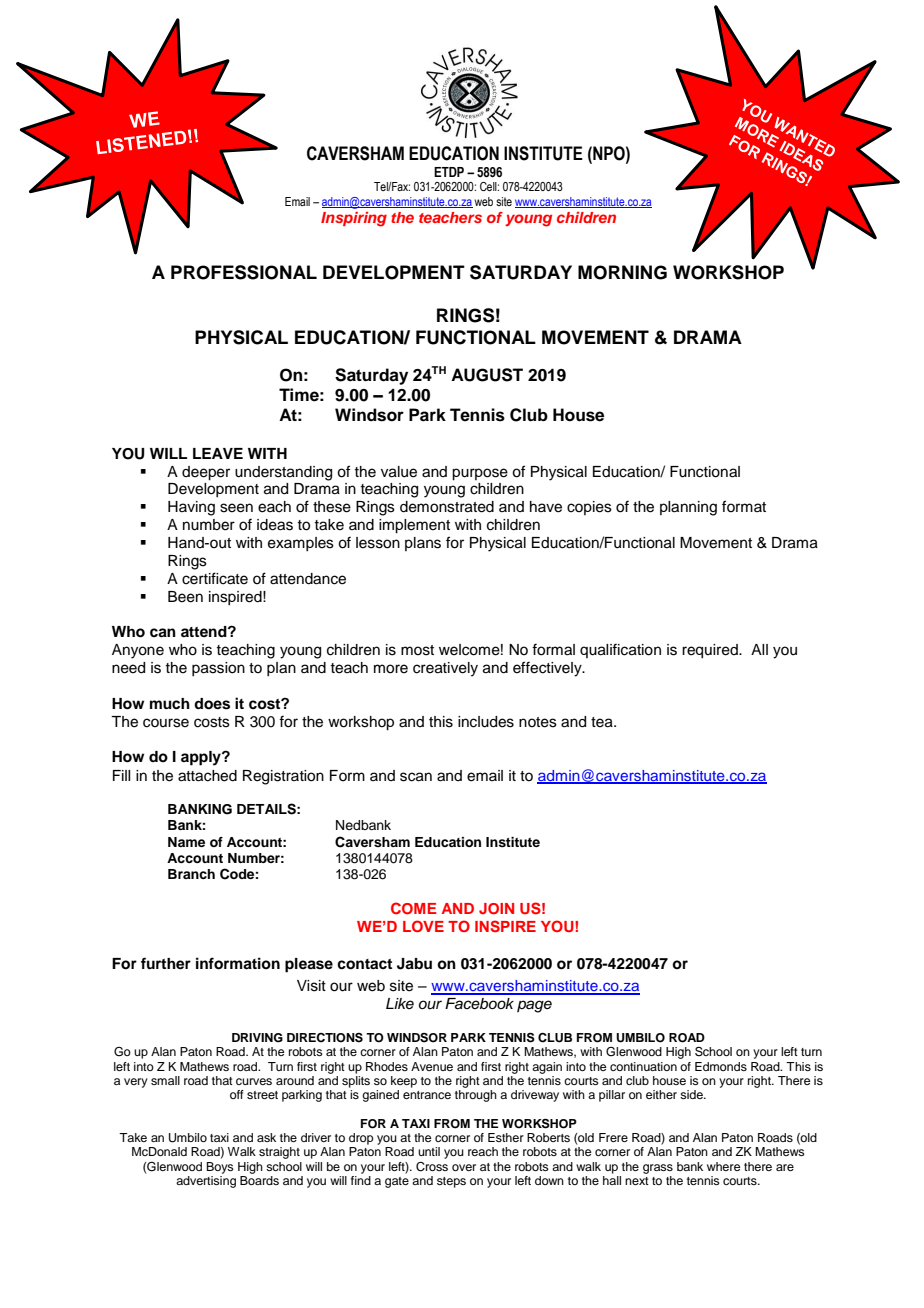 The width and height of the screenshot is (924, 1308). Describe the element at coordinates (496, 909) in the screenshot. I see `JOIN` at that location.
